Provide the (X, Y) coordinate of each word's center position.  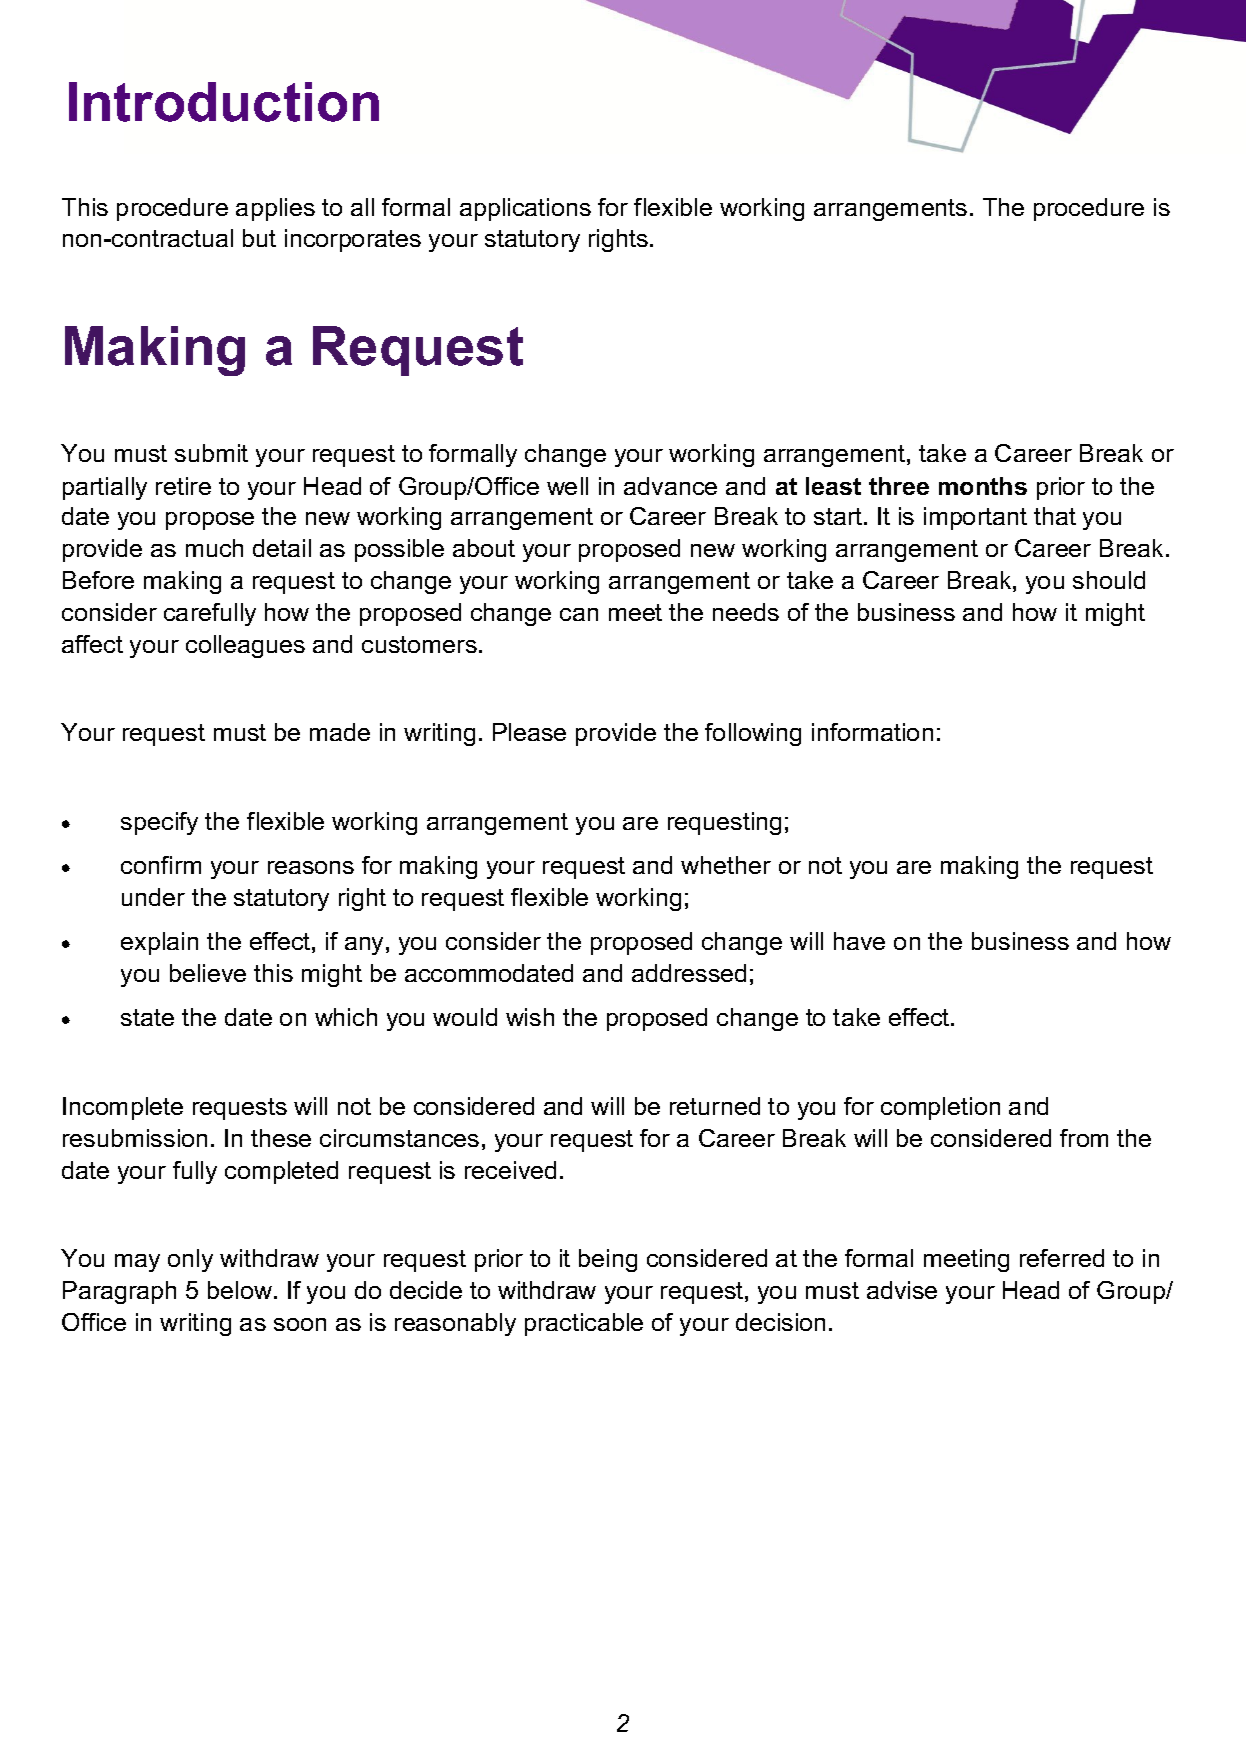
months (983, 486)
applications (525, 209)
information (872, 732)
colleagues (245, 646)
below (241, 1290)
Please (529, 732)
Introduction (224, 102)
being (608, 1260)
